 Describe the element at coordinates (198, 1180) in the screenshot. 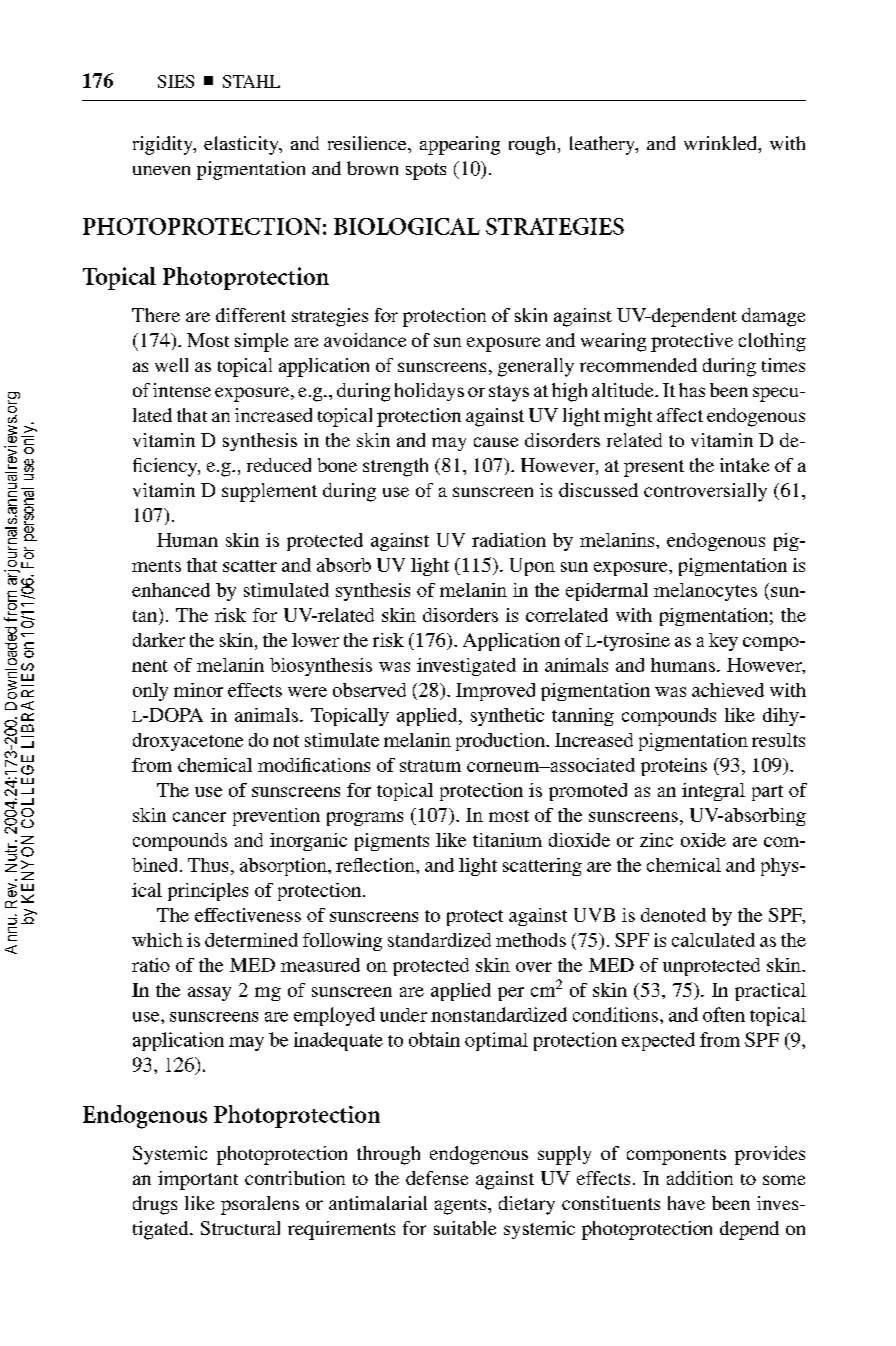

I see `important` at that location.
